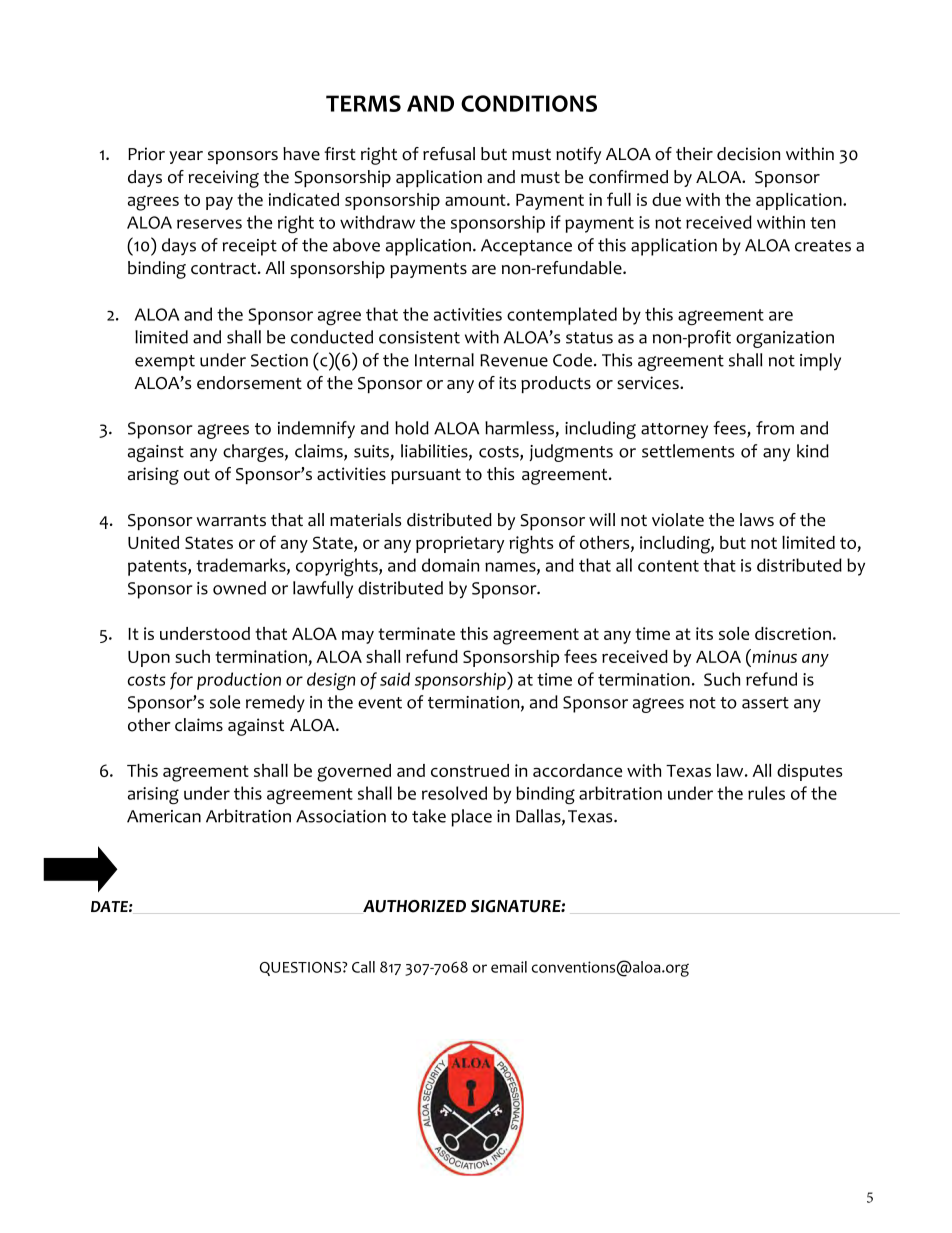 This screenshot has width=952, height=1233. I want to click on endorsement, so click(249, 383).
